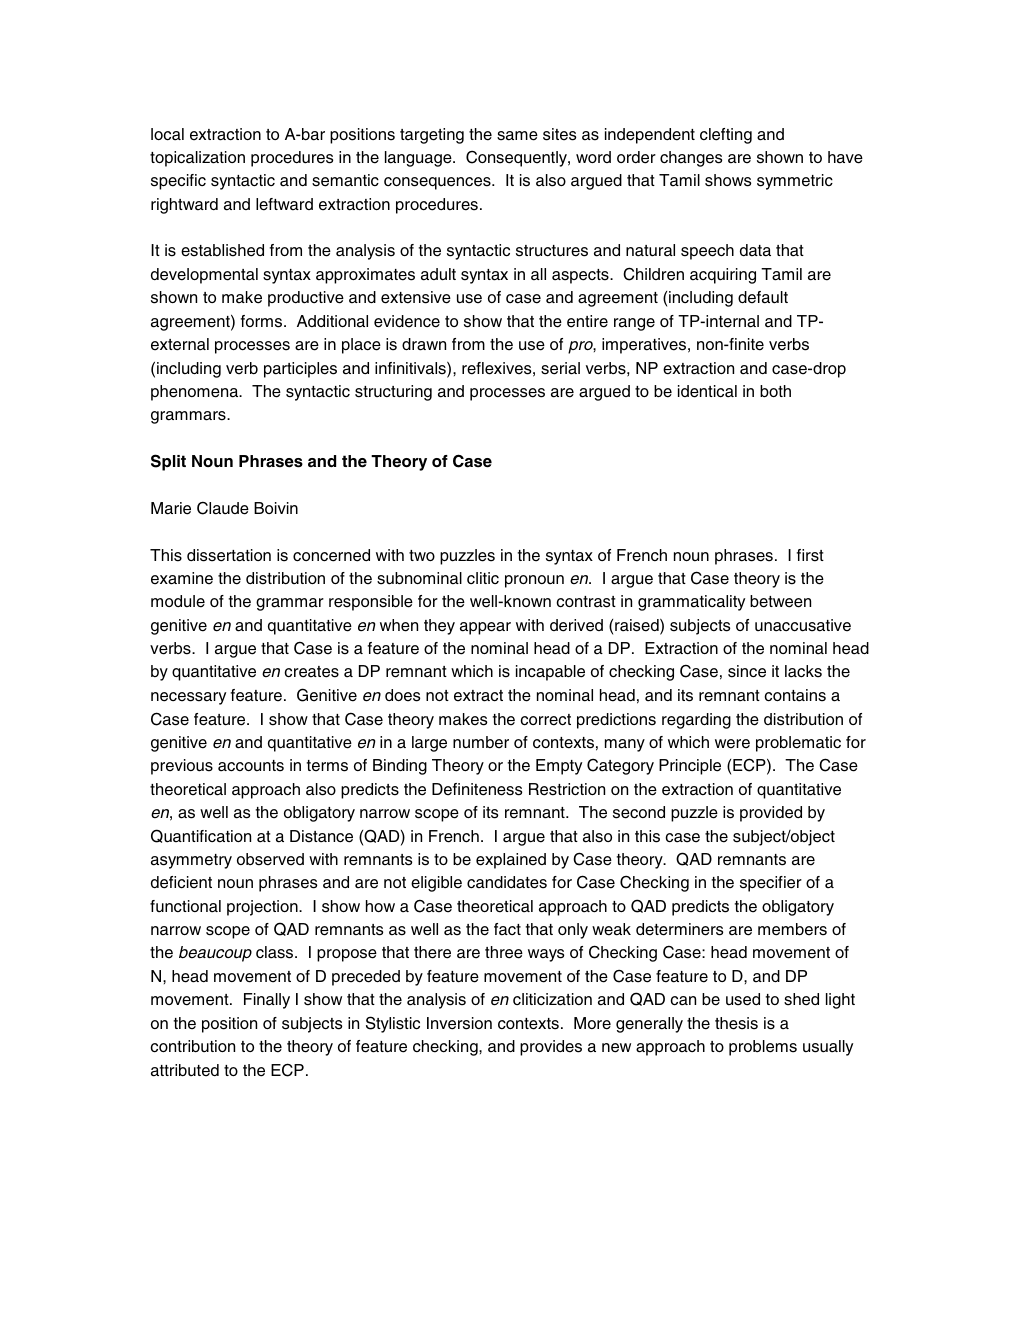  I want to click on contribution, so click(192, 1046).
